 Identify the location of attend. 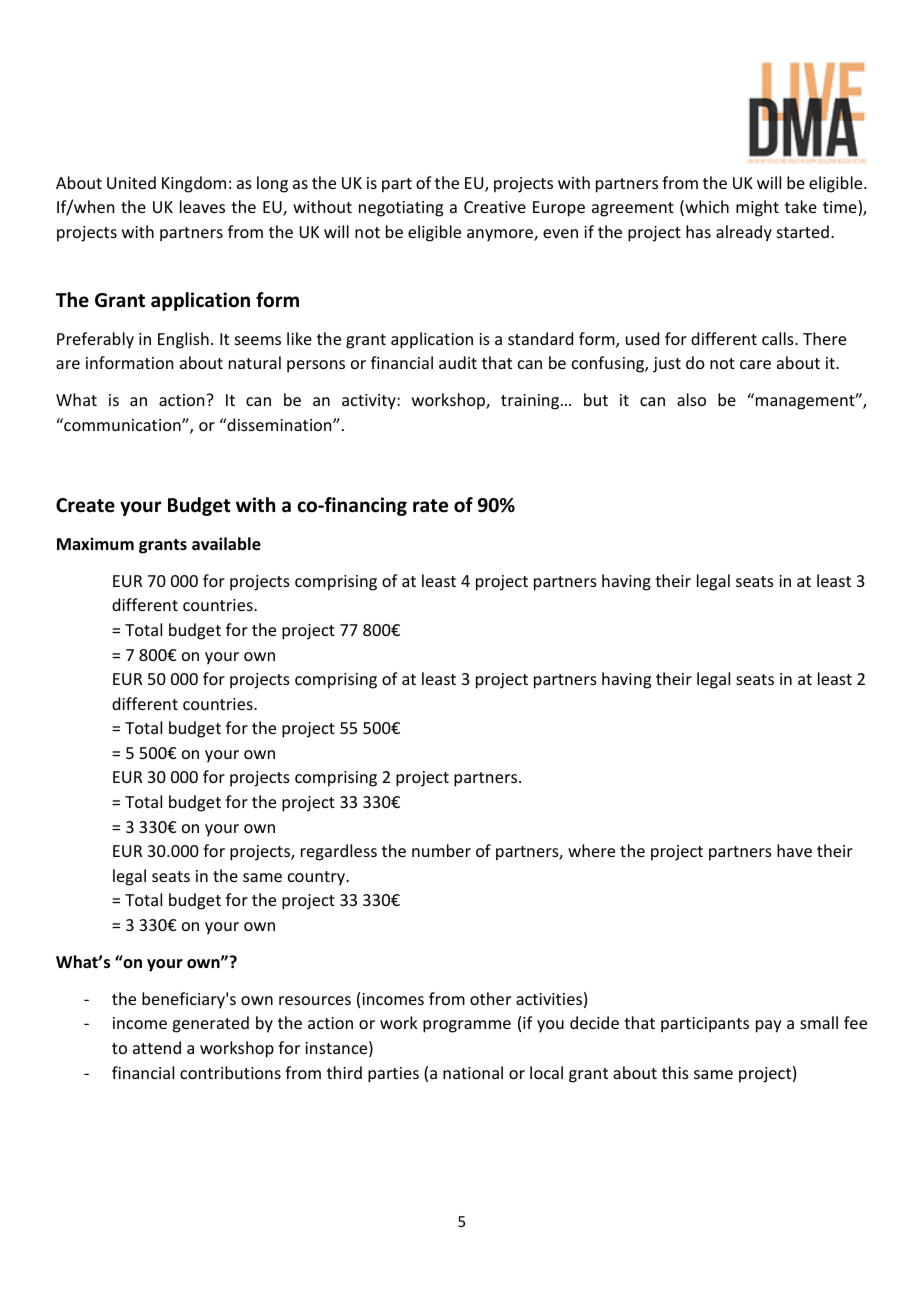
(157, 1047).
